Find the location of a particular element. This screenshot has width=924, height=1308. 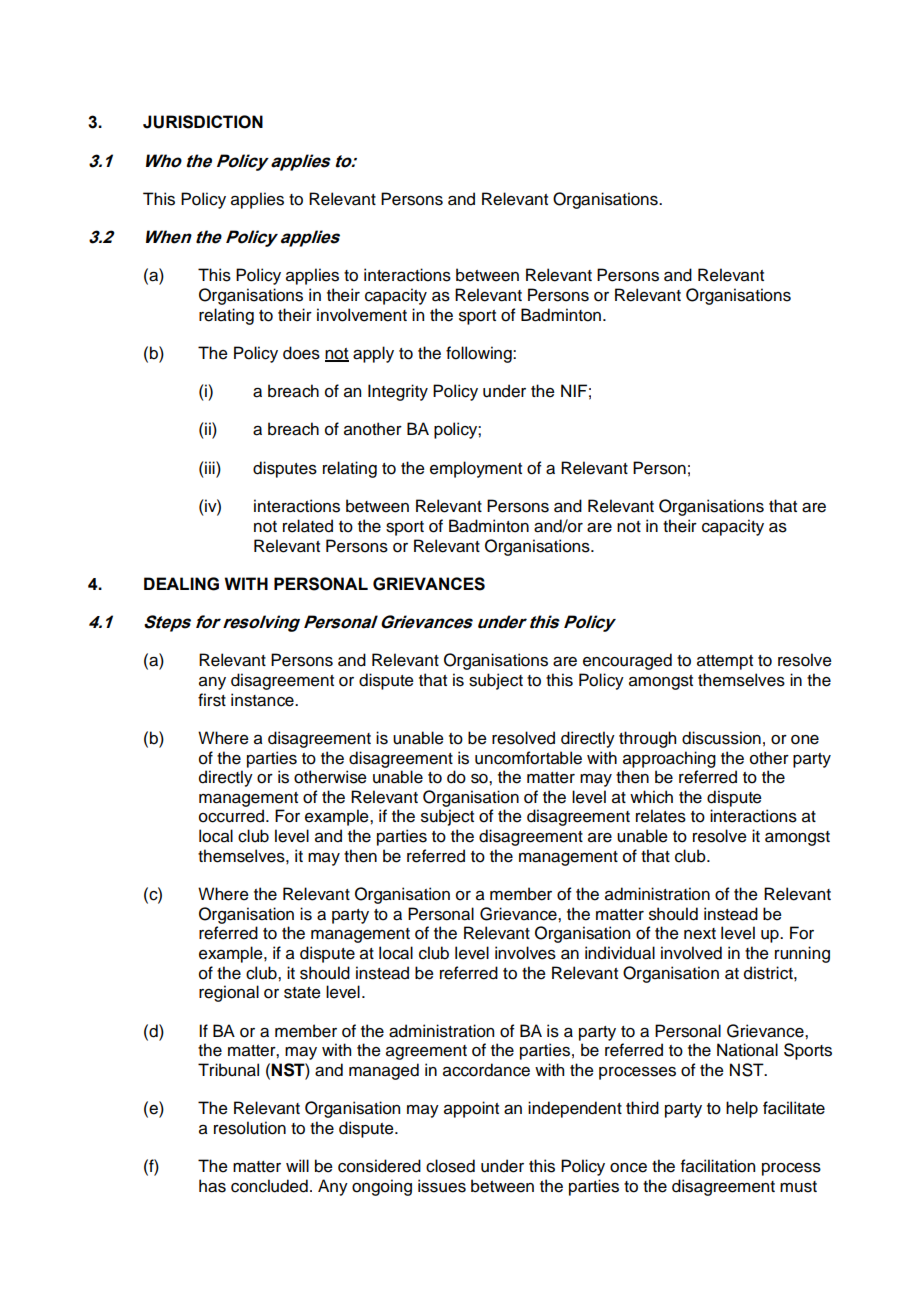

following is located at coordinates (480, 354).
